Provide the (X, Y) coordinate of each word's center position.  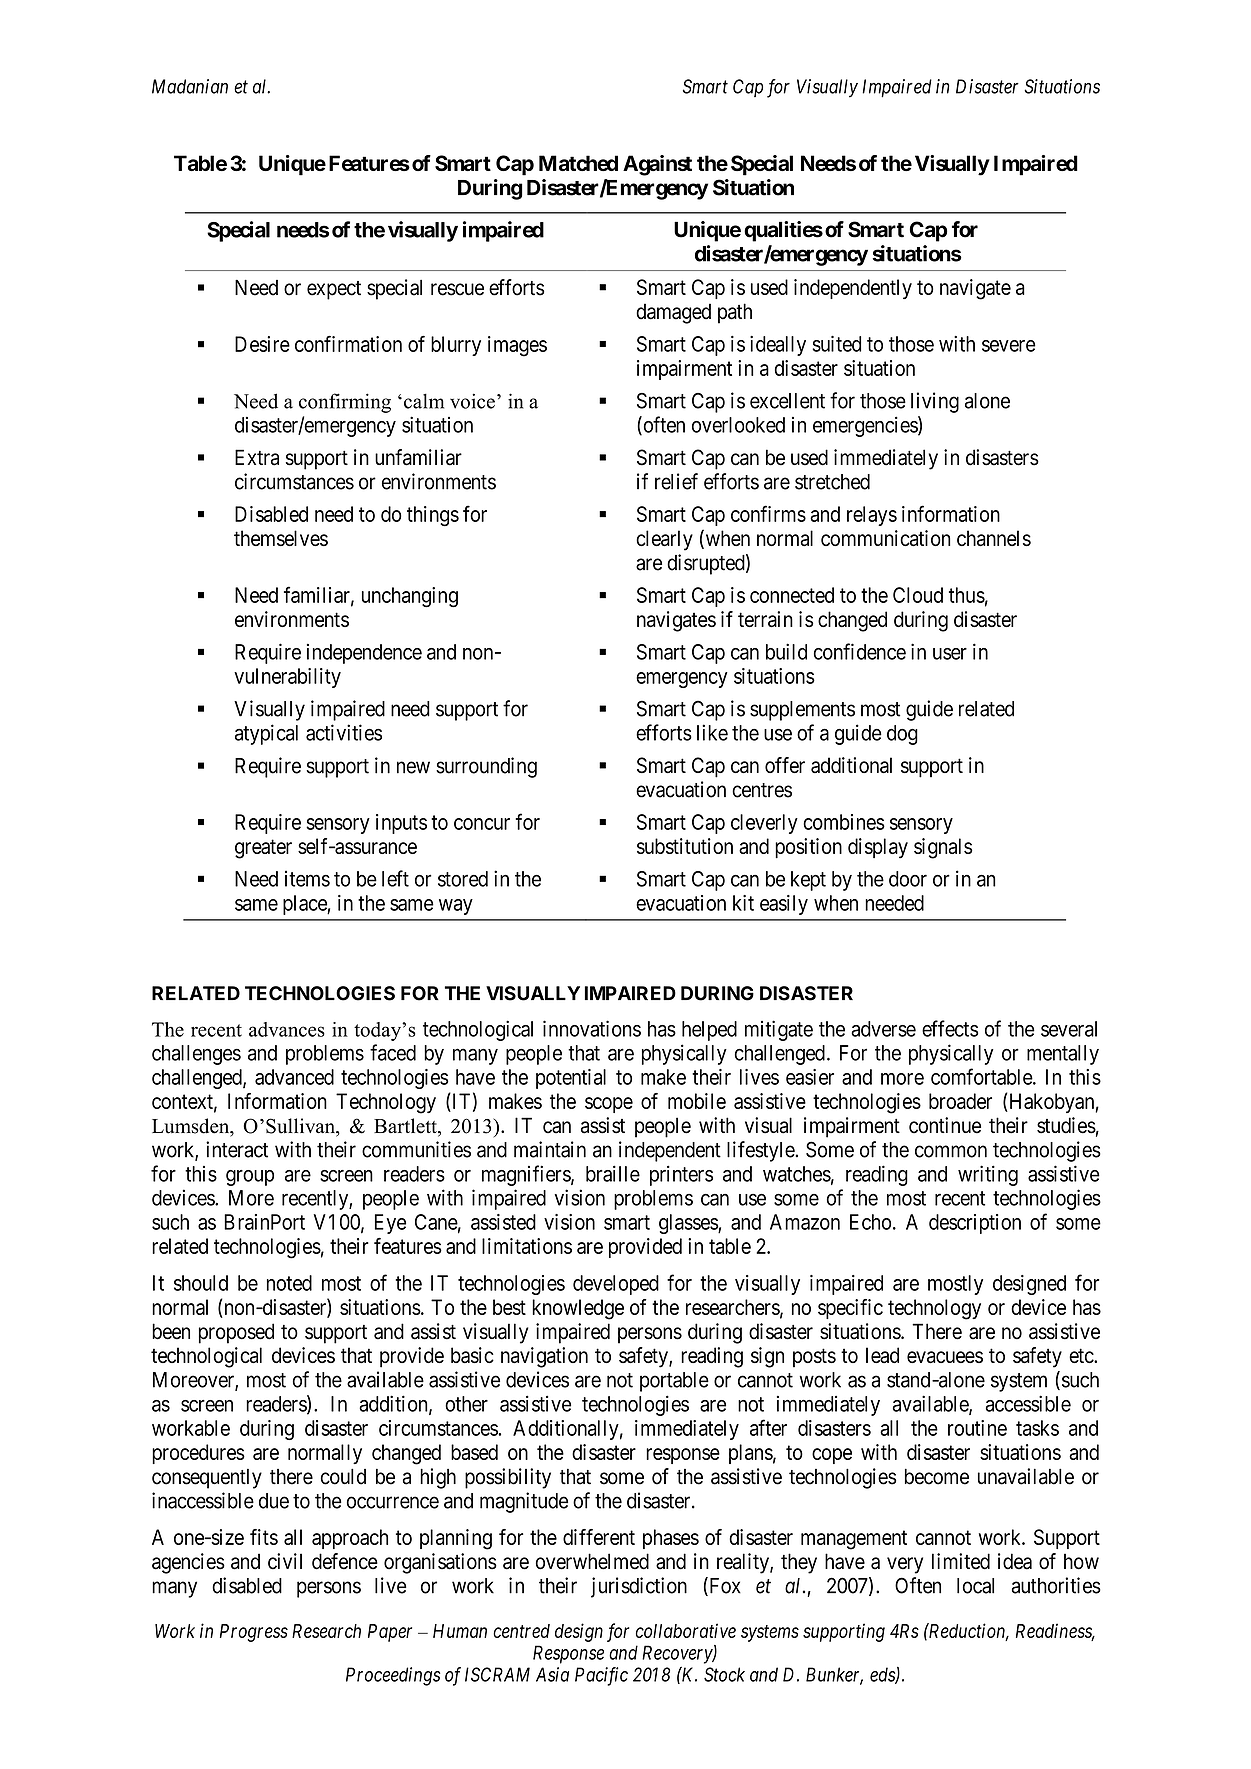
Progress (254, 1633)
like (712, 732)
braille (613, 1173)
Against (657, 165)
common (951, 1151)
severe (1009, 346)
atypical (266, 734)
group (250, 1178)
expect (334, 290)
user (950, 654)
